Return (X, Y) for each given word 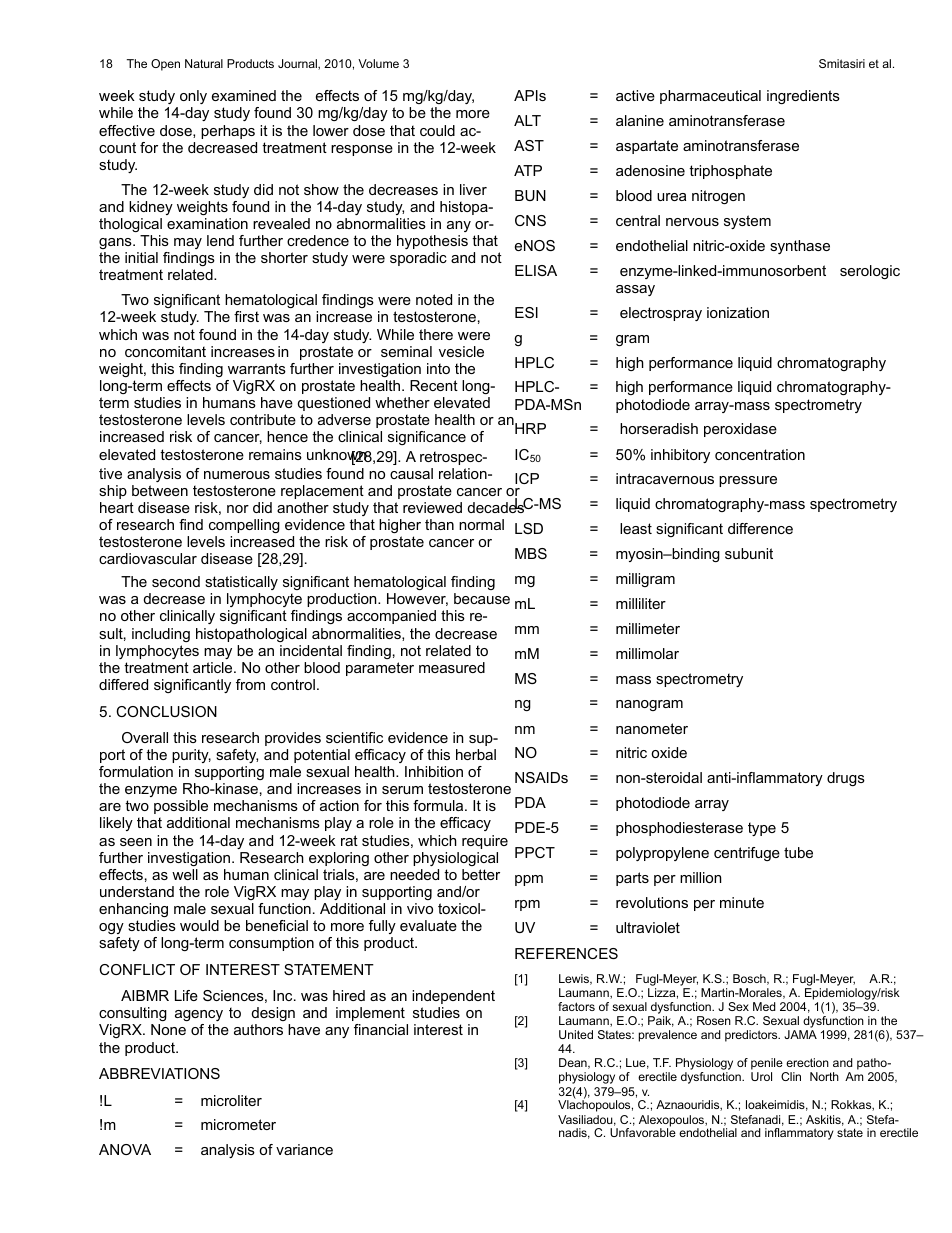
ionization (738, 312)
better (481, 874)
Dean (574, 1063)
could (437, 130)
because (482, 598)
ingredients (803, 97)
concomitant (165, 351)
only (193, 97)
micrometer (238, 1124)
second (176, 581)
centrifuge (747, 854)
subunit (749, 553)
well (185, 874)
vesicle (461, 351)
